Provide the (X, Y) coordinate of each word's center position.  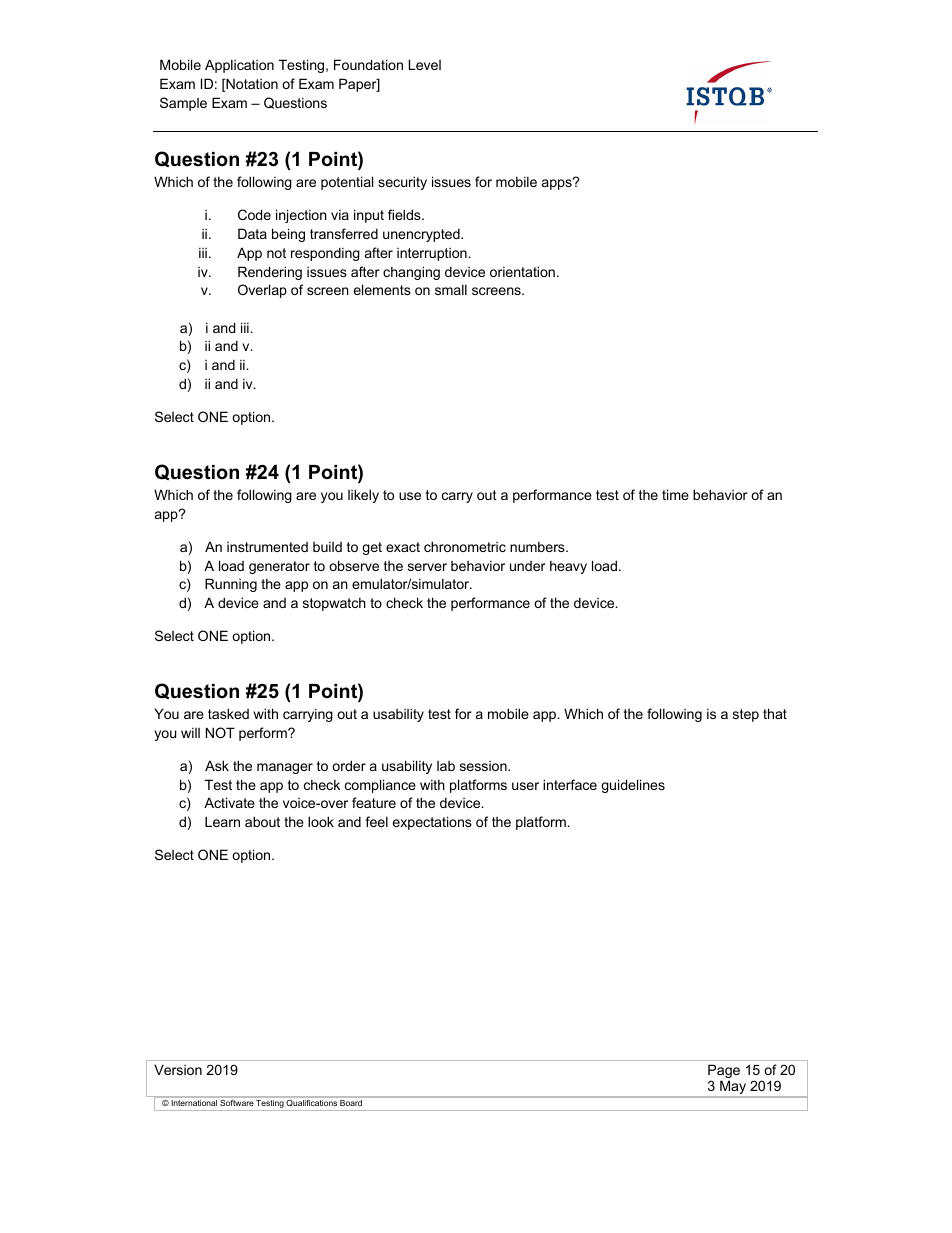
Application (239, 66)
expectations (432, 823)
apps (558, 184)
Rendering (270, 273)
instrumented (267, 547)
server (427, 567)
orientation (522, 271)
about (262, 821)
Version (178, 1069)
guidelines (633, 786)
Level (424, 64)
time (675, 494)
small (451, 289)
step (746, 715)
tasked (228, 713)
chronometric (465, 546)
